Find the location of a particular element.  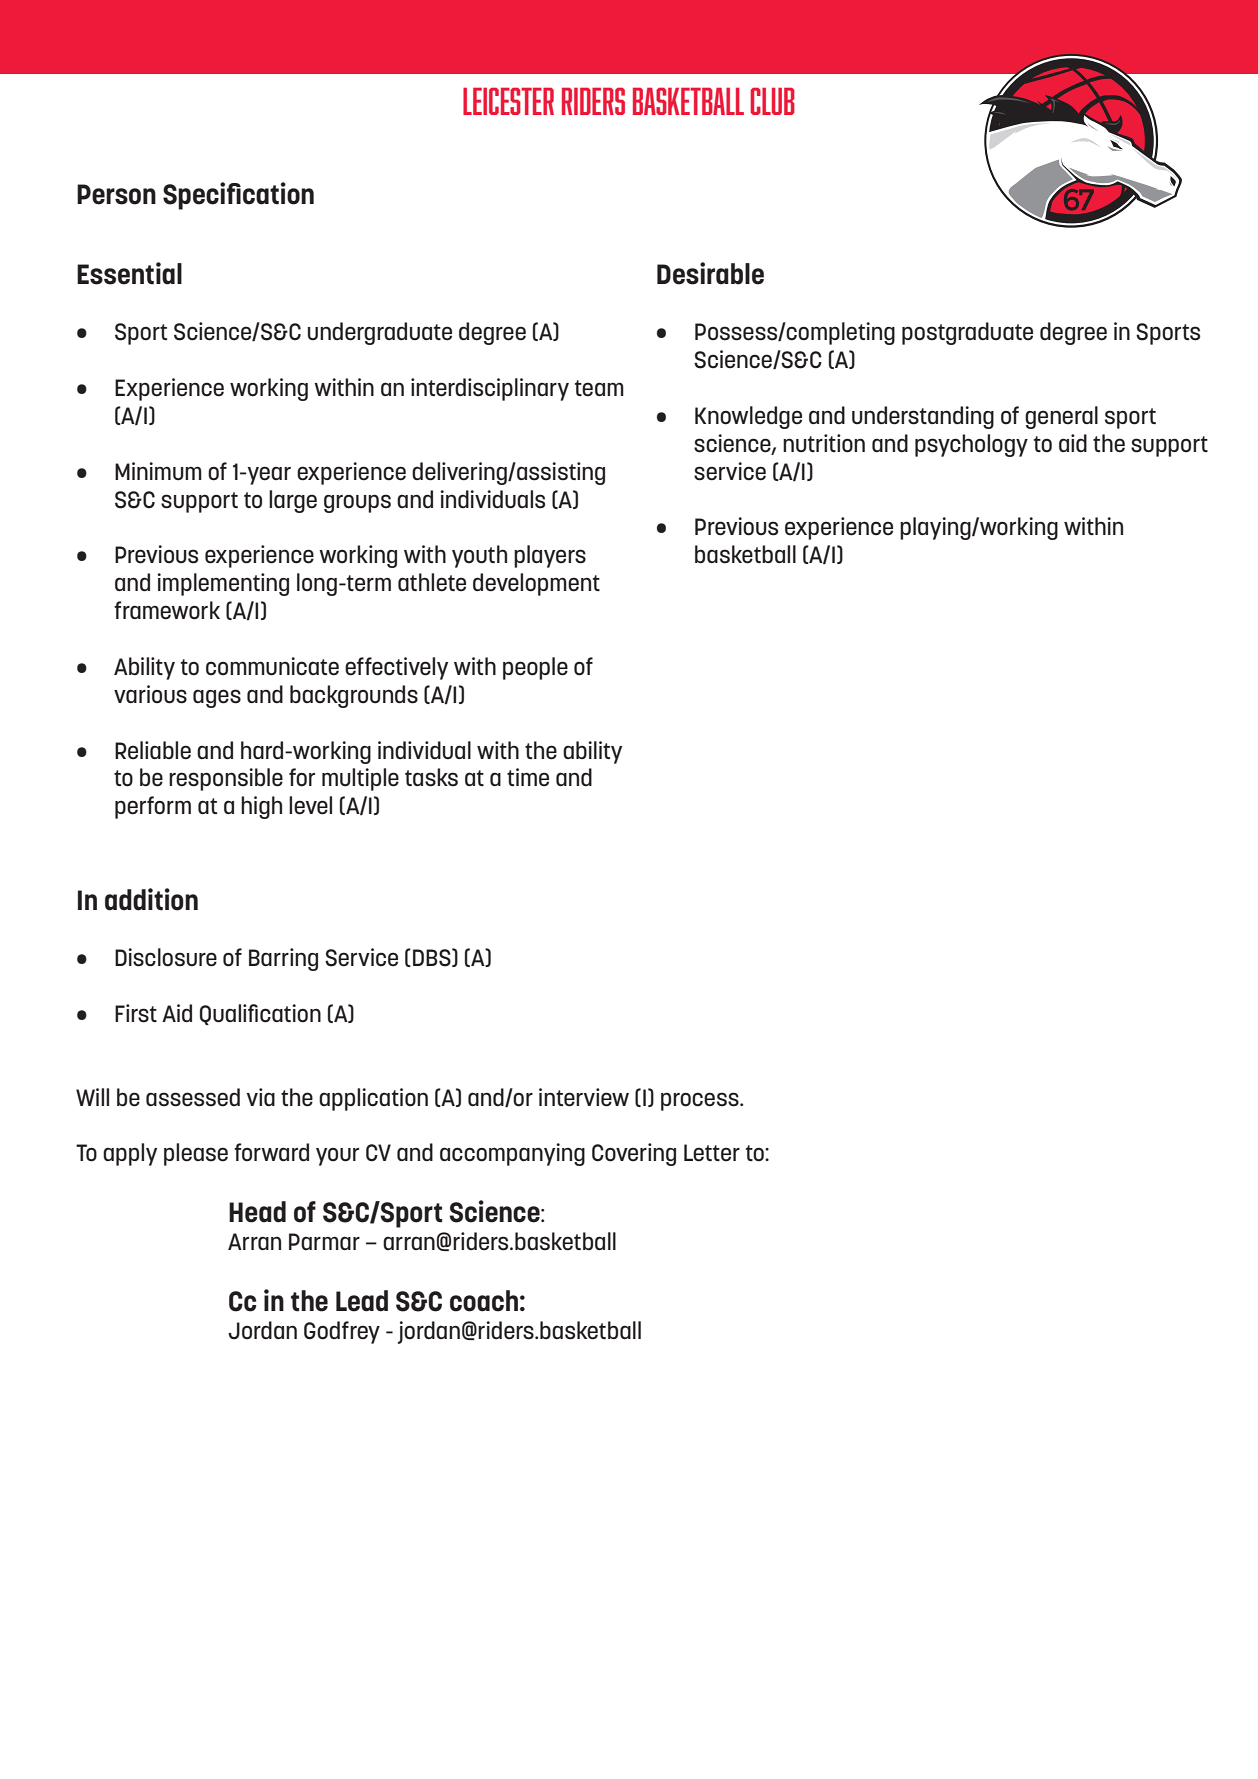

Letter is located at coordinates (712, 1153).
